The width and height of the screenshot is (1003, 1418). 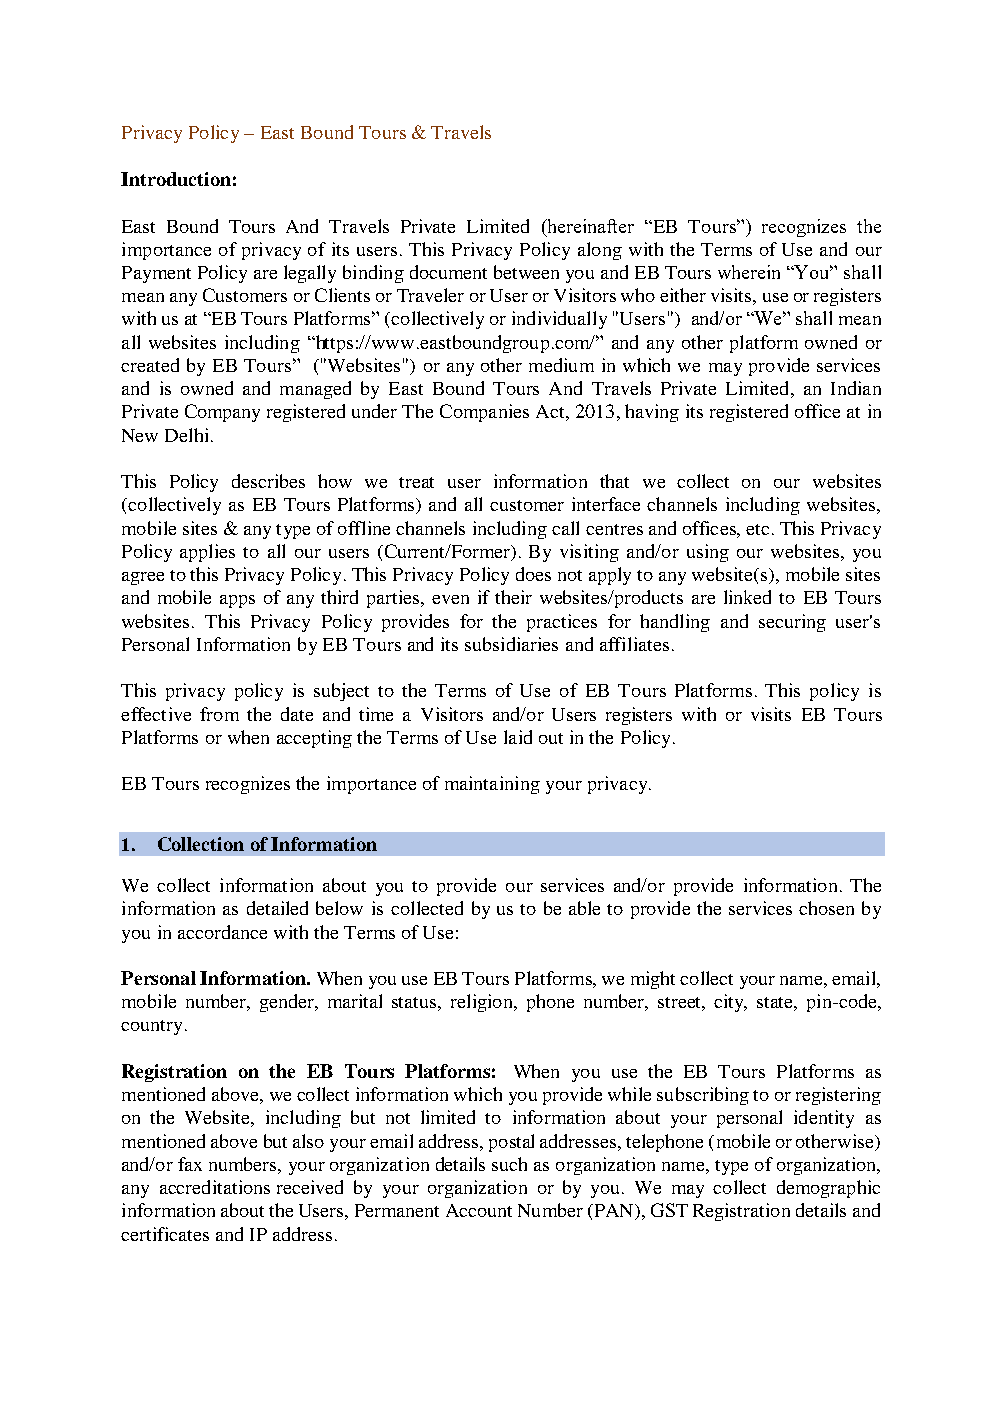 I want to click on Account, so click(x=479, y=1210).
